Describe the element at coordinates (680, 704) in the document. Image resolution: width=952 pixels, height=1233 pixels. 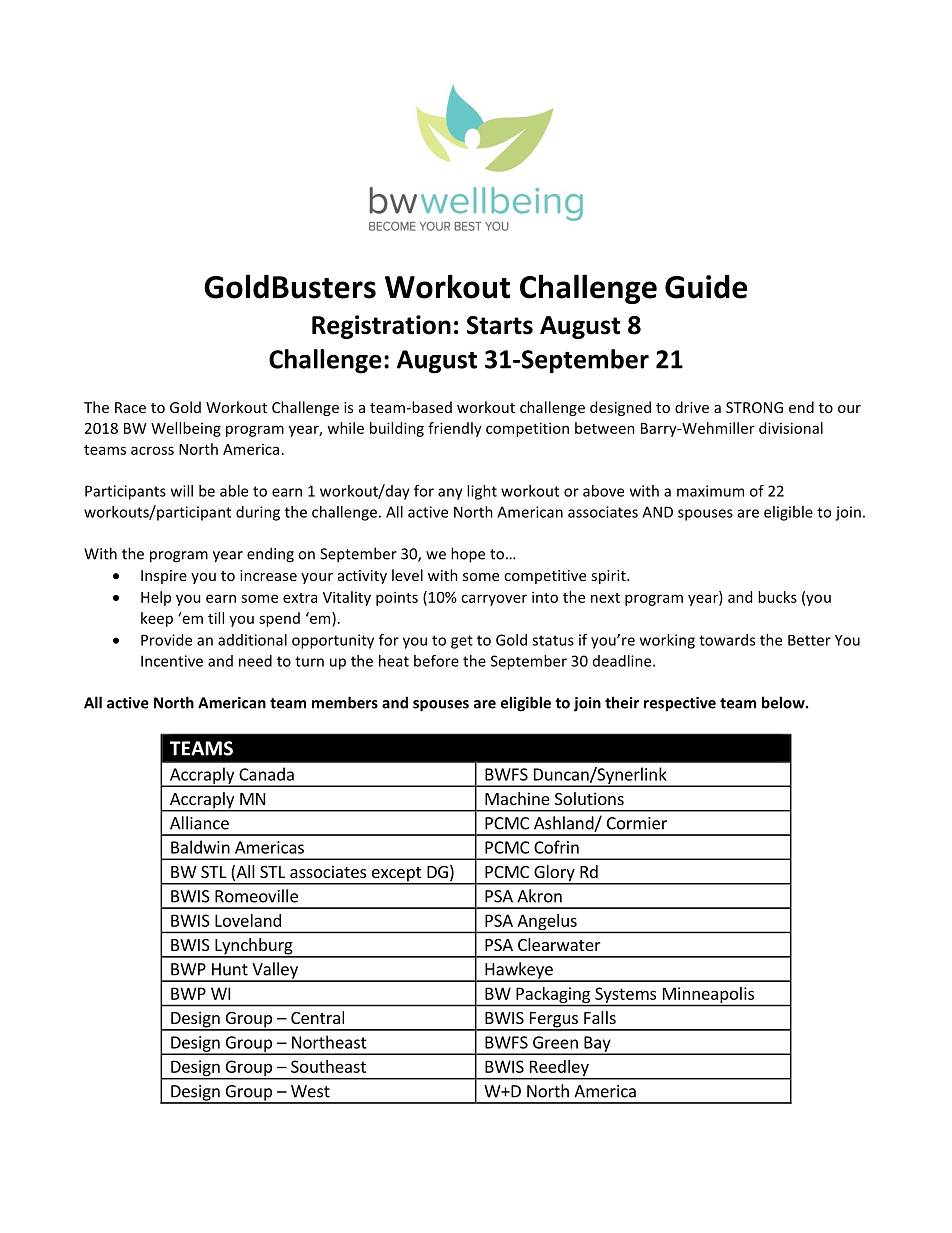
I see `respective` at that location.
